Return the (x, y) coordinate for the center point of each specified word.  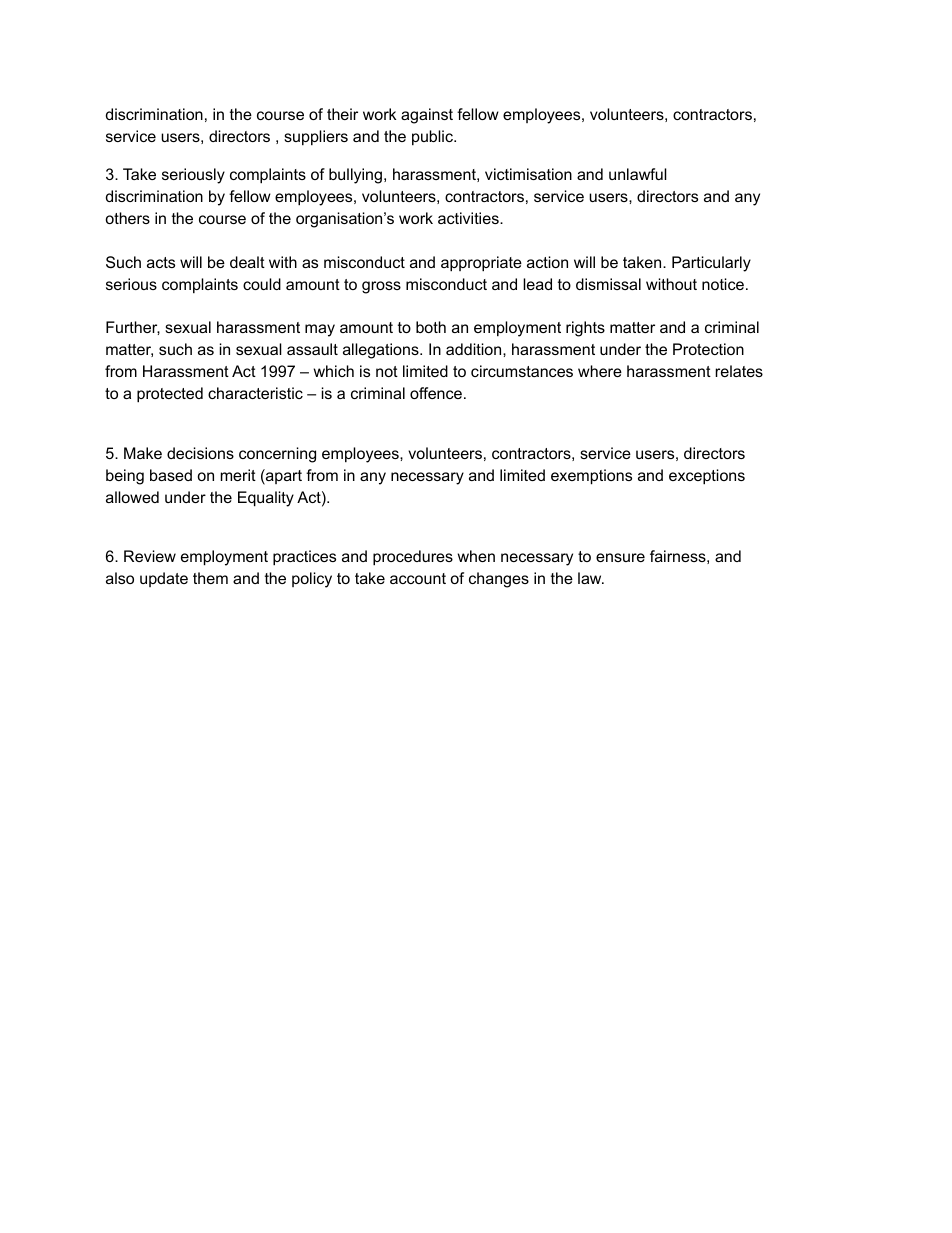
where (600, 371)
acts (161, 262)
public (433, 137)
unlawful (638, 174)
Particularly (711, 264)
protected (170, 395)
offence (436, 393)
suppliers (316, 137)
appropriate (481, 264)
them (210, 578)
